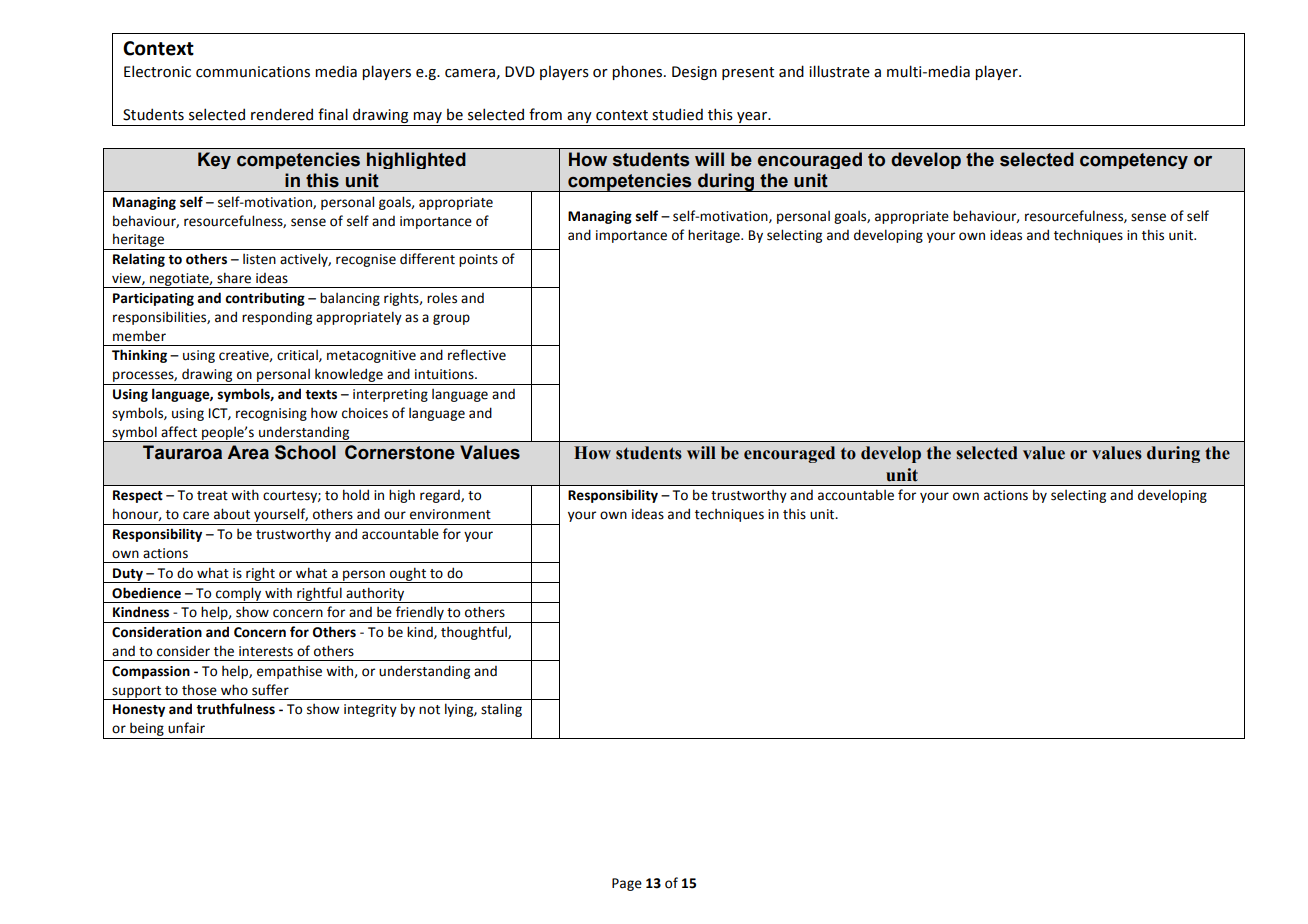 Image resolution: width=1308 pixels, height=924 pixels. What do you see at coordinates (1134, 161) in the document?
I see `competency` at bounding box center [1134, 161].
